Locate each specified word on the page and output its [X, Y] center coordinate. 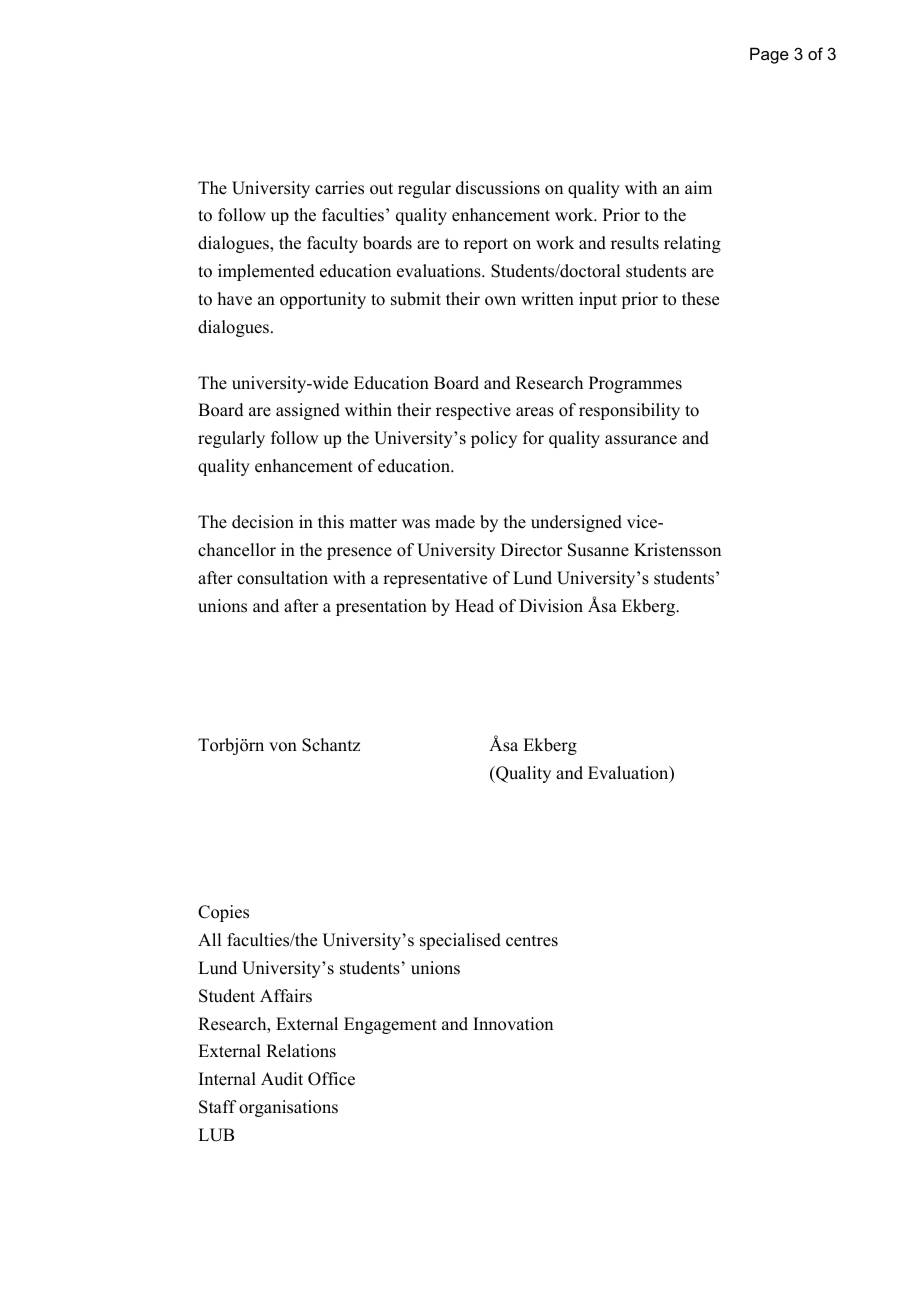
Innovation [513, 1024]
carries [339, 188]
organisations [288, 1108]
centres [532, 941]
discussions [498, 188]
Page [769, 55]
